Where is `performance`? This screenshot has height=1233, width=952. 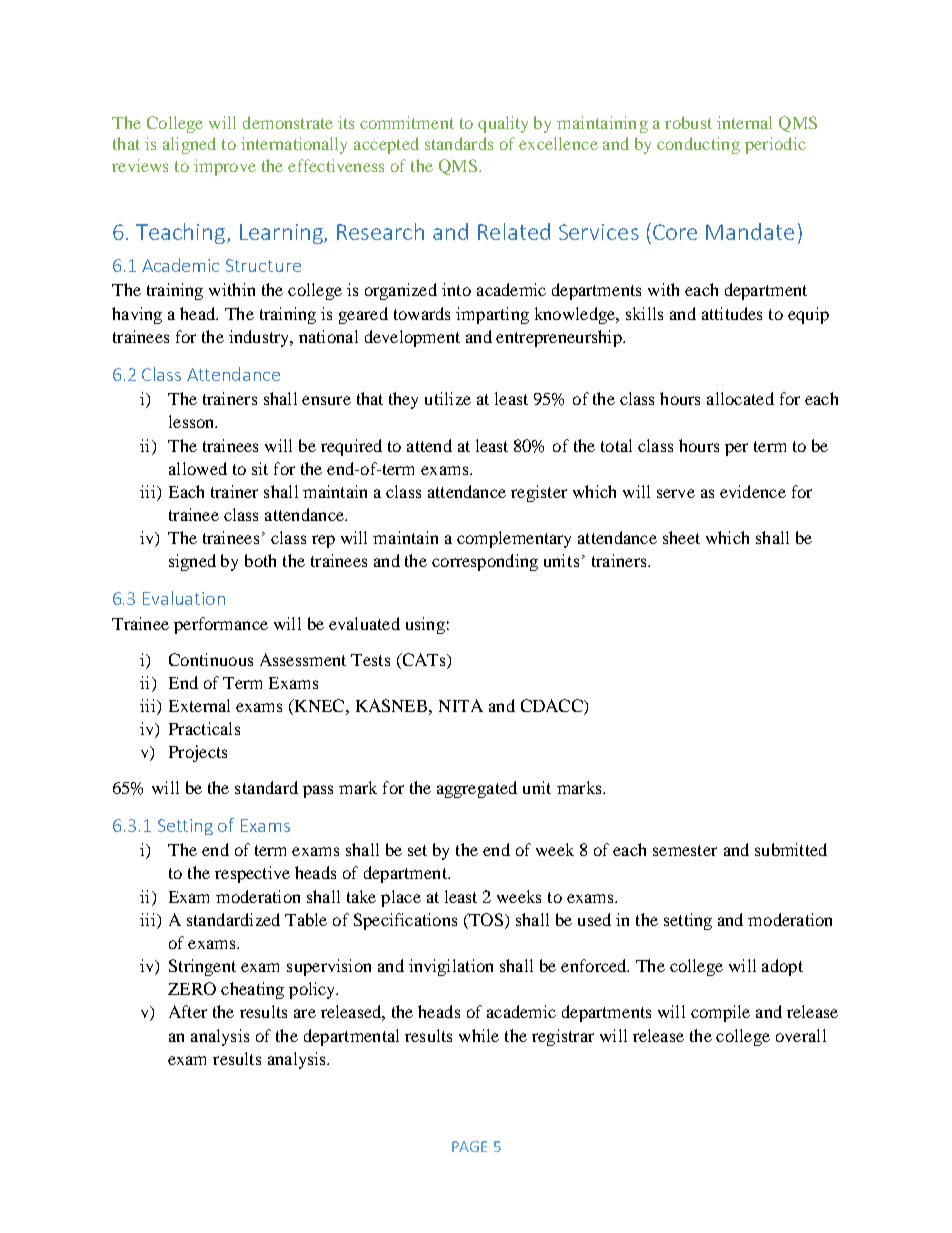
performance is located at coordinates (221, 625).
